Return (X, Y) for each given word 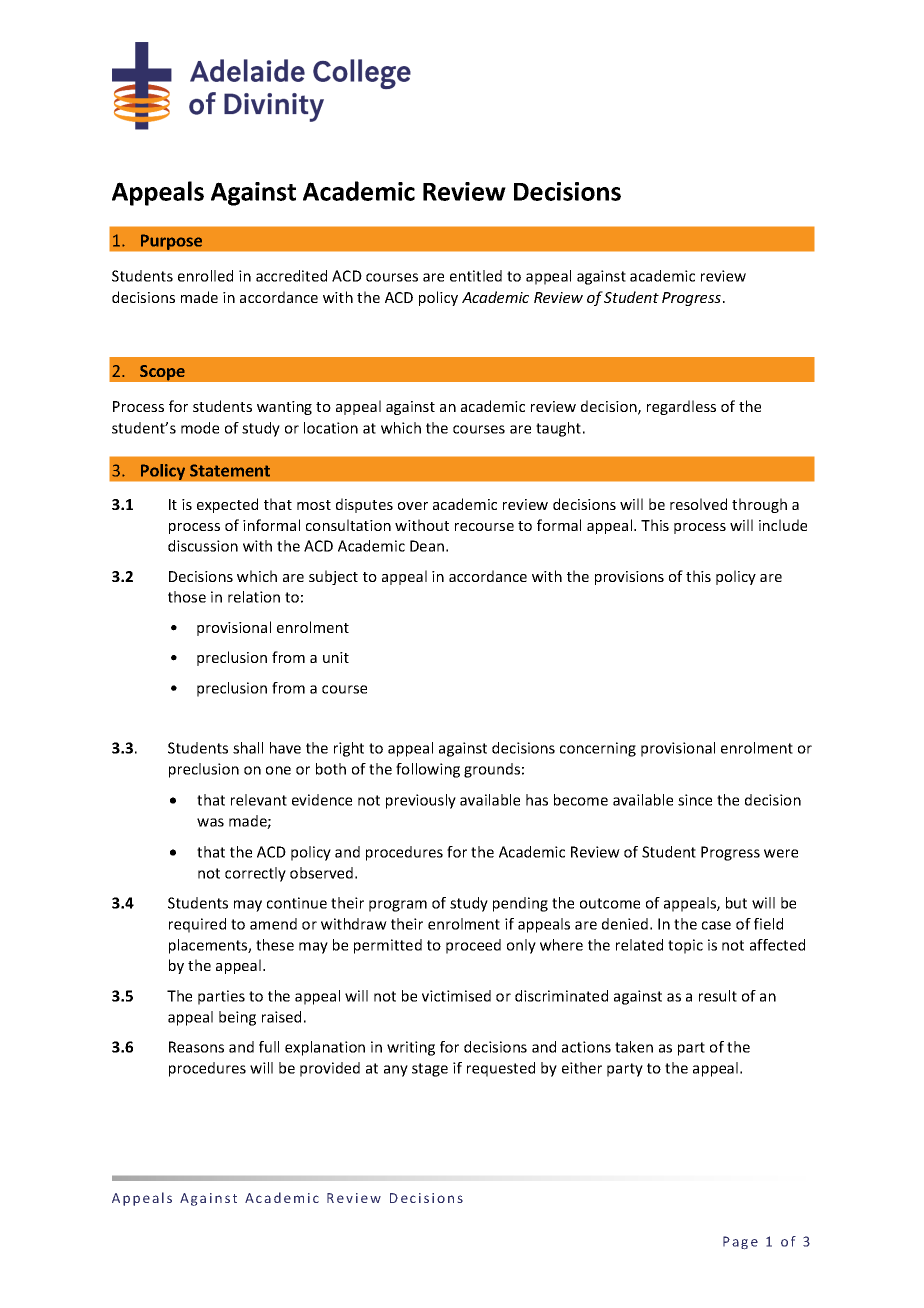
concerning (598, 749)
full (269, 1047)
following (428, 770)
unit (336, 657)
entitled (476, 276)
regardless (681, 407)
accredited (291, 276)
